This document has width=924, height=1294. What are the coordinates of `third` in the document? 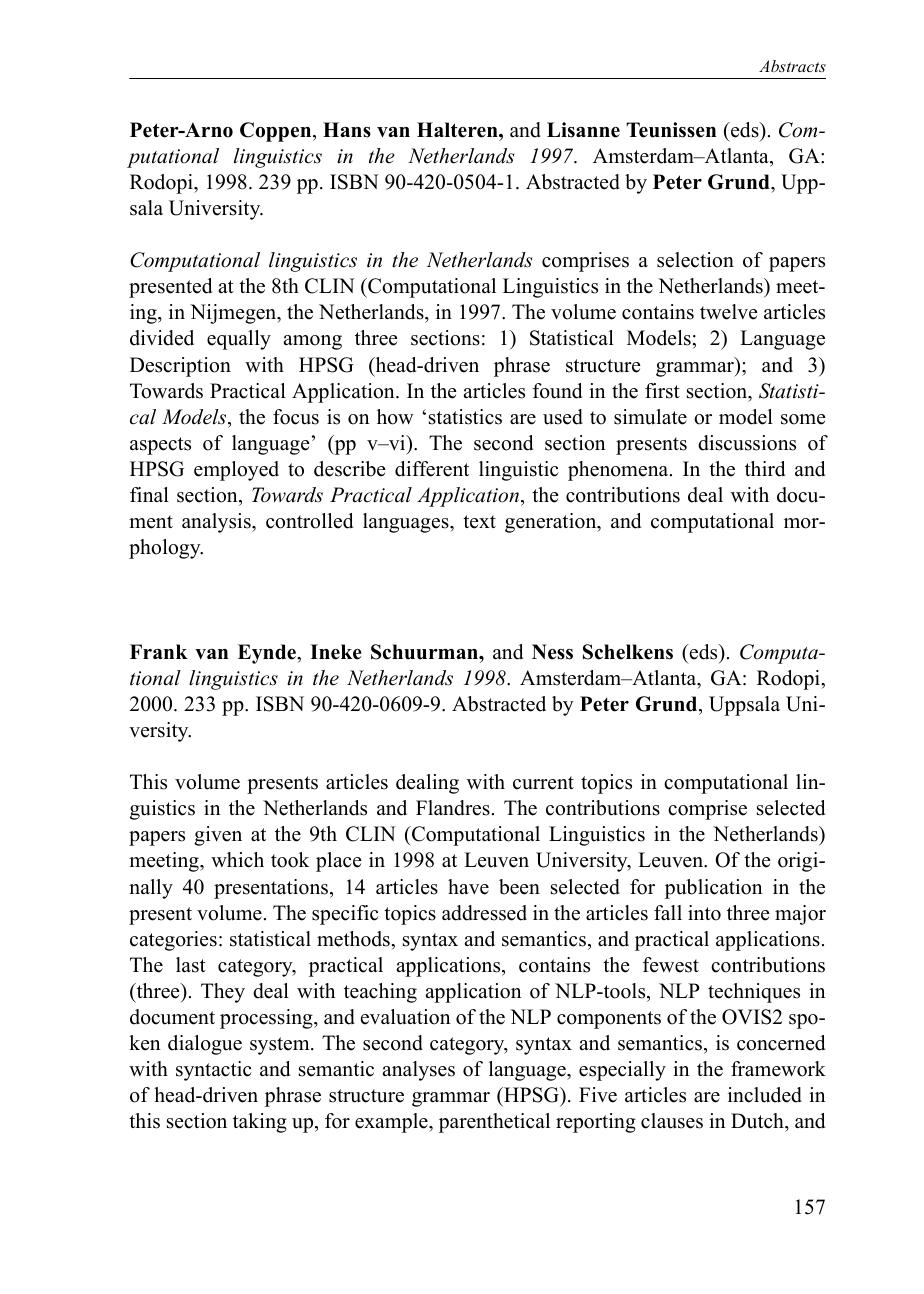 It's located at (765, 469).
